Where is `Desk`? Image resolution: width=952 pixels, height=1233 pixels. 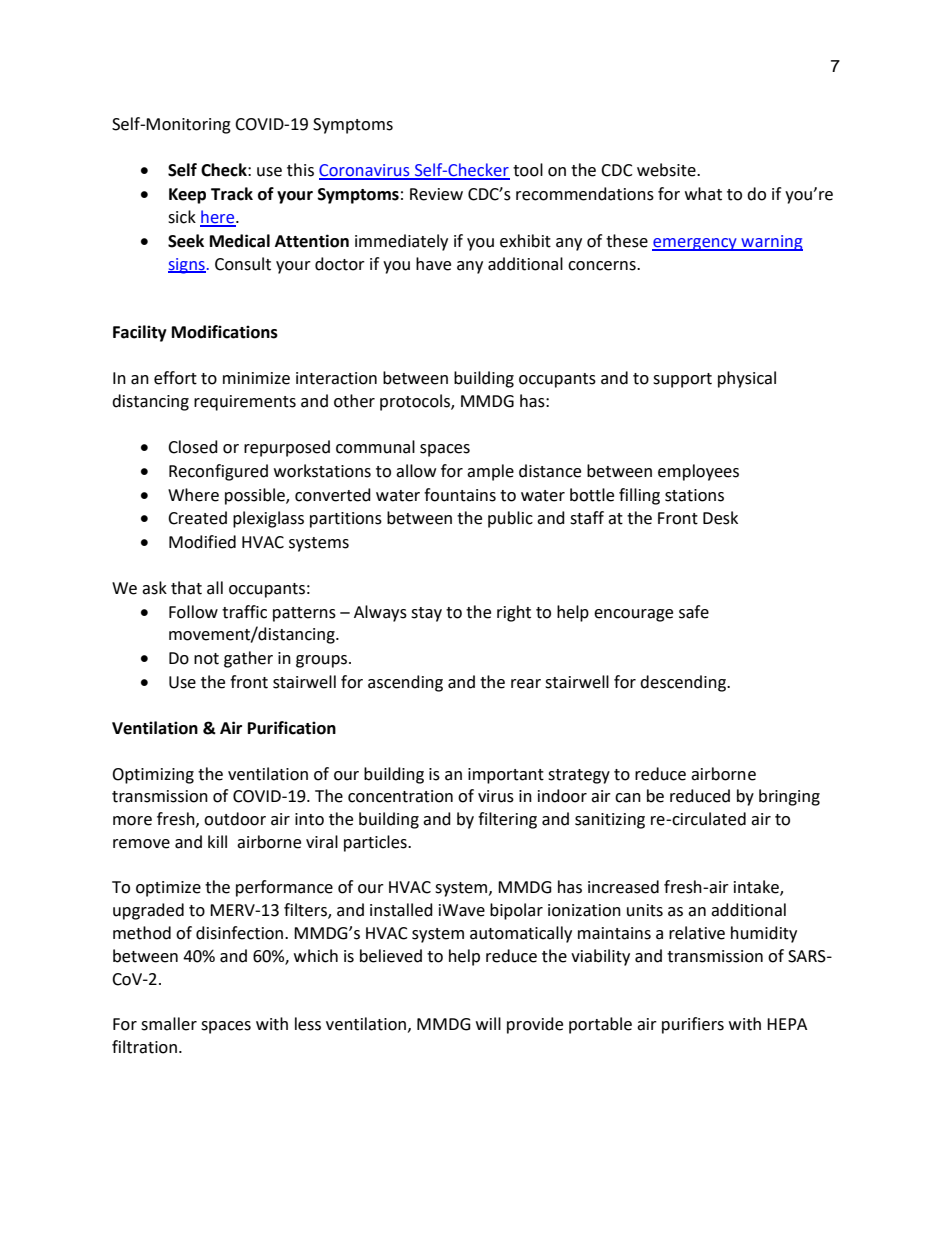
Desk is located at coordinates (720, 518).
